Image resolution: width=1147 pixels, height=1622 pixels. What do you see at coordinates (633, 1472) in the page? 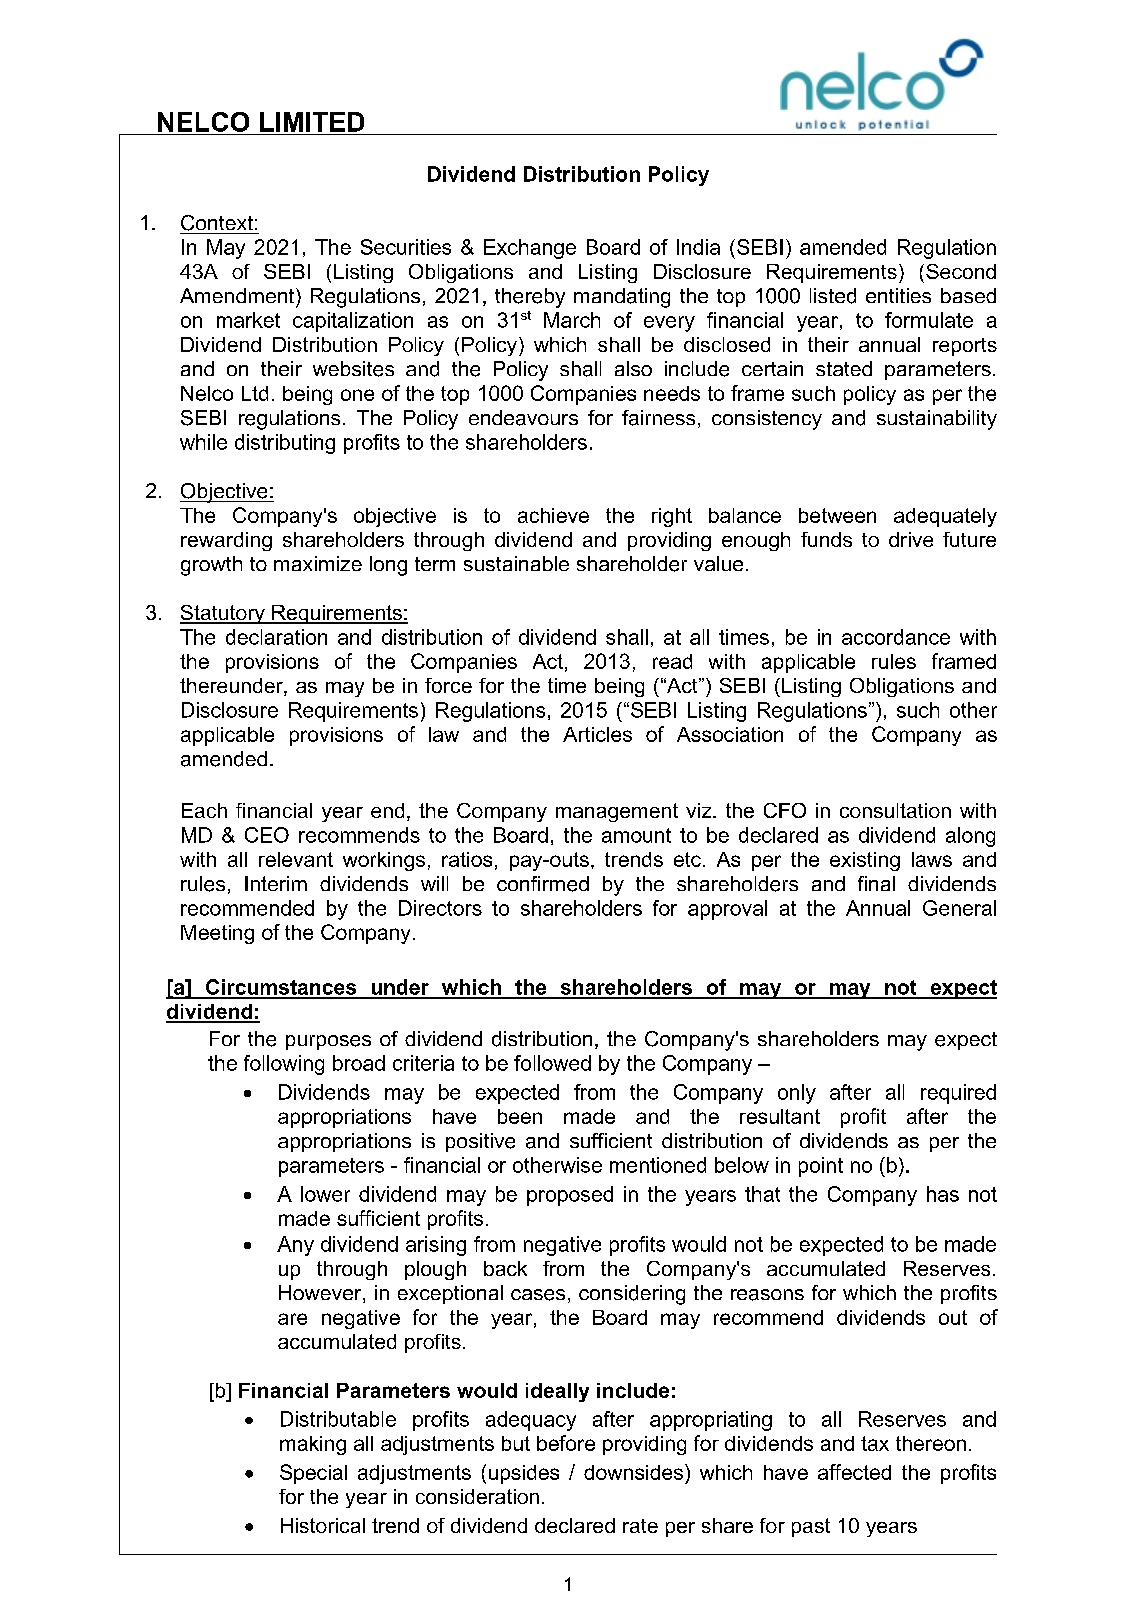
I see `downsides` at bounding box center [633, 1472].
